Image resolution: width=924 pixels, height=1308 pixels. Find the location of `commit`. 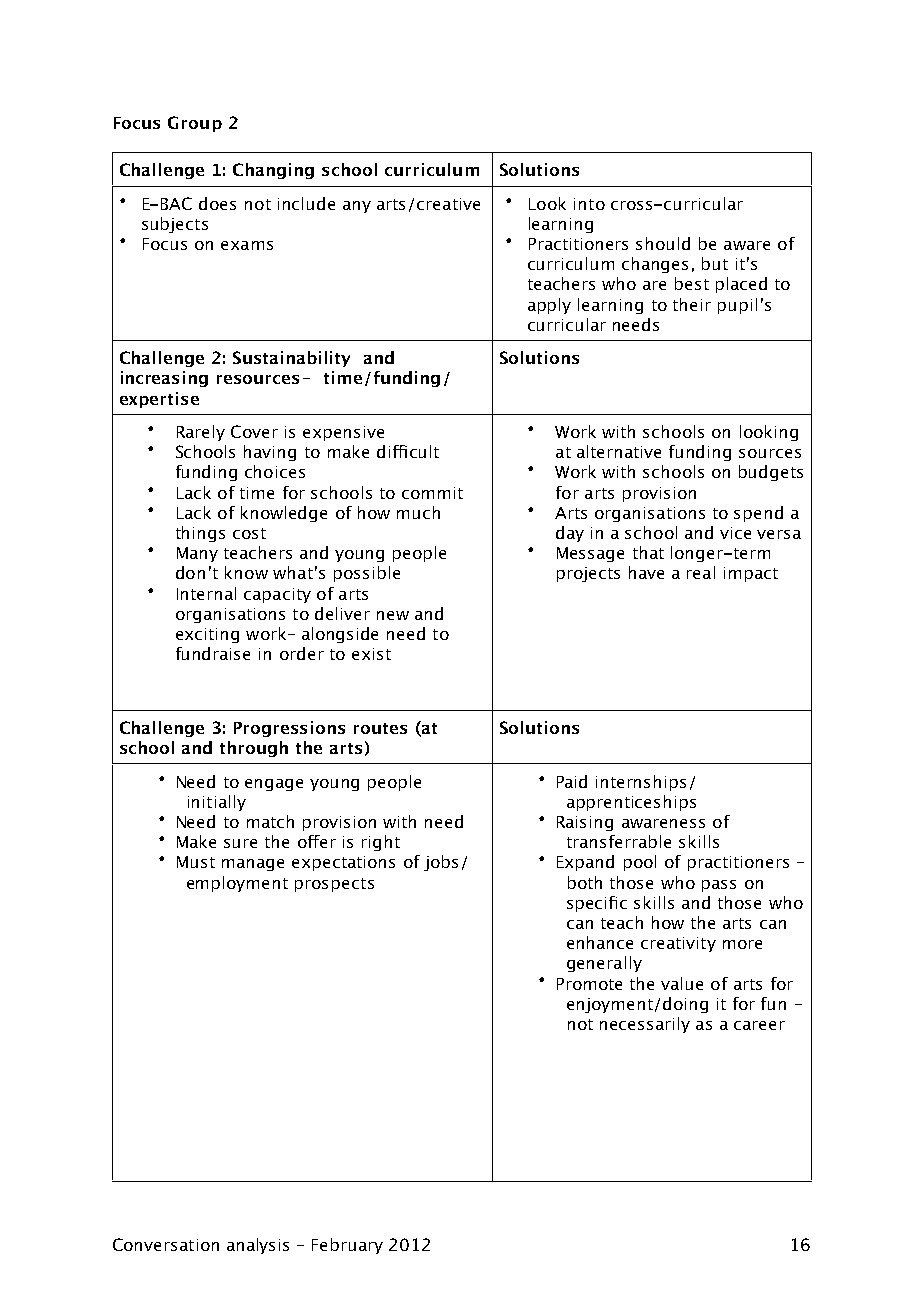

commit is located at coordinates (432, 493).
